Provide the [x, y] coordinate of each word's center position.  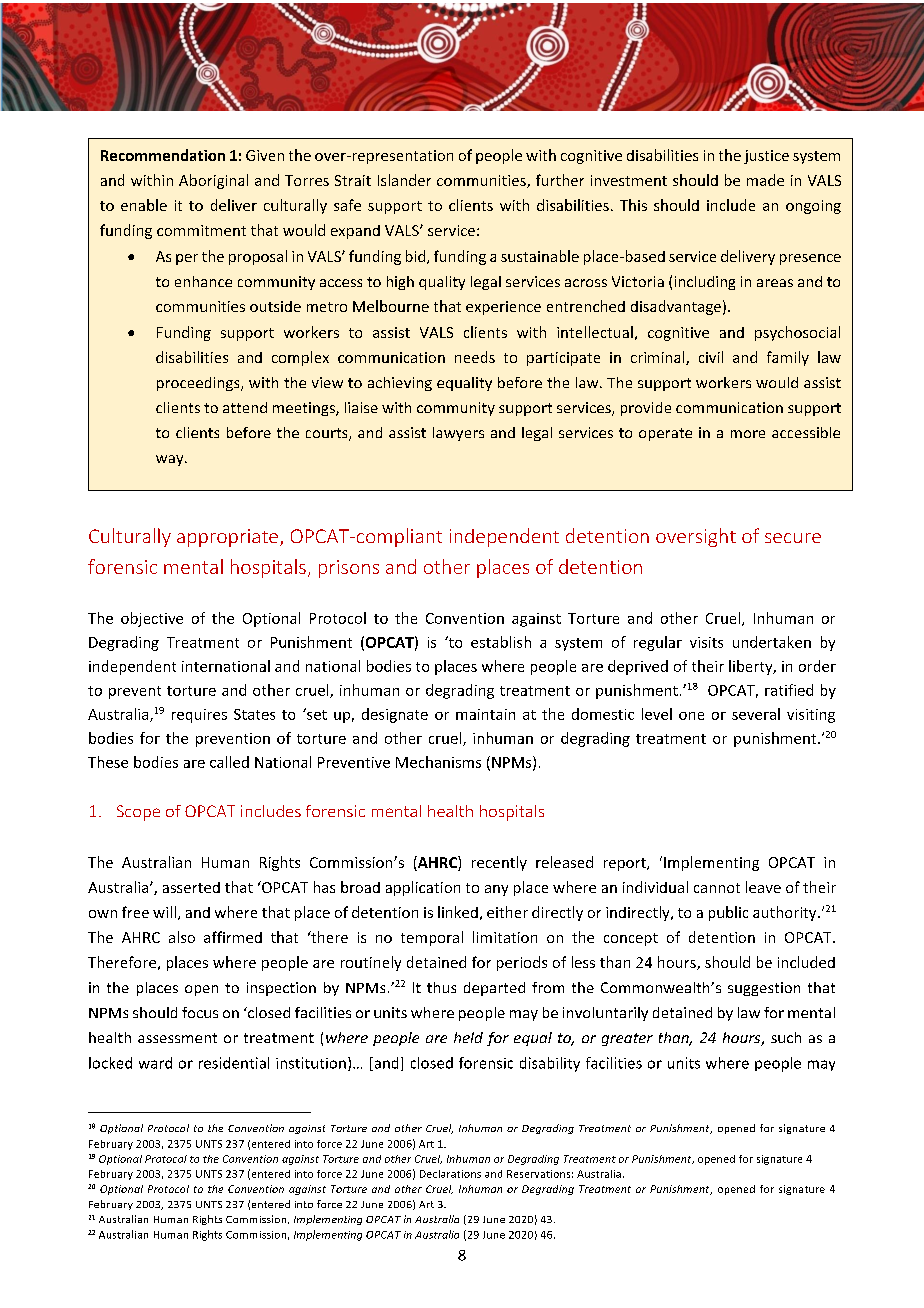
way [171, 460]
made [765, 180]
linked [458, 912]
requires [199, 716]
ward [155, 1063]
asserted [191, 887]
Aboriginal [213, 181]
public [728, 913]
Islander [404, 180]
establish [501, 642]
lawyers [458, 434]
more [748, 434]
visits [706, 642]
